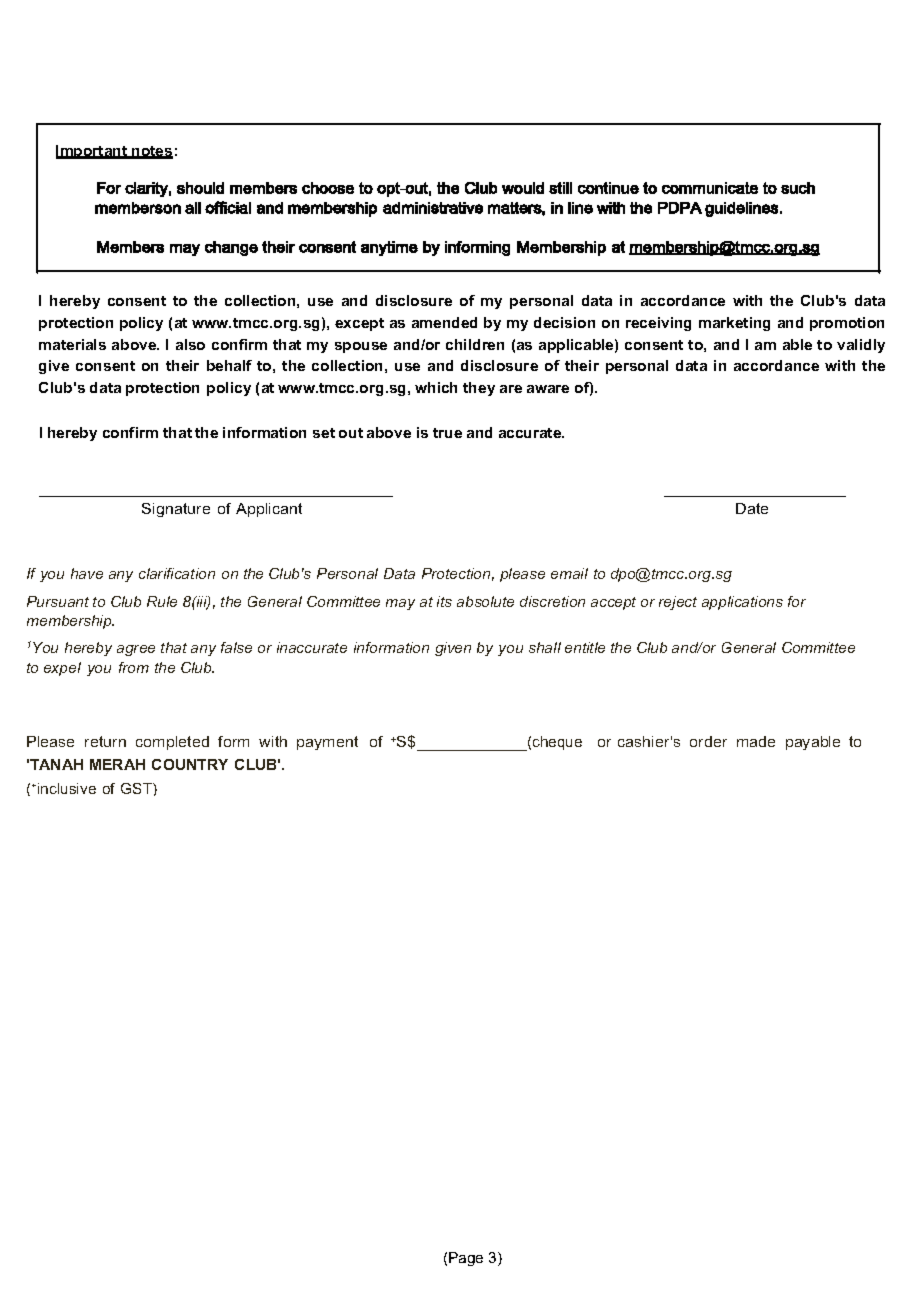 The image size is (924, 1308). I want to click on its, so click(444, 601).
